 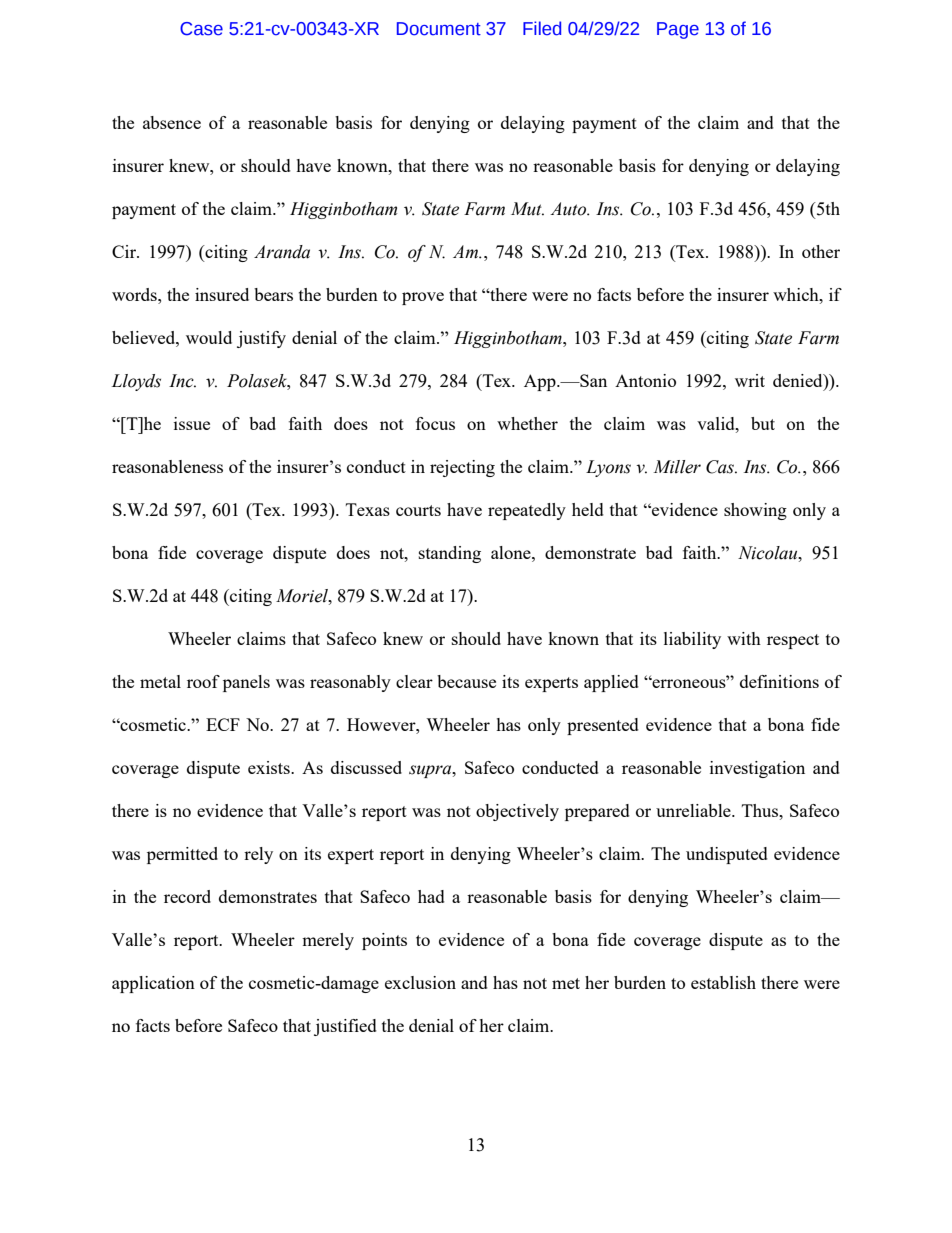 I want to click on establish, so click(x=723, y=982).
